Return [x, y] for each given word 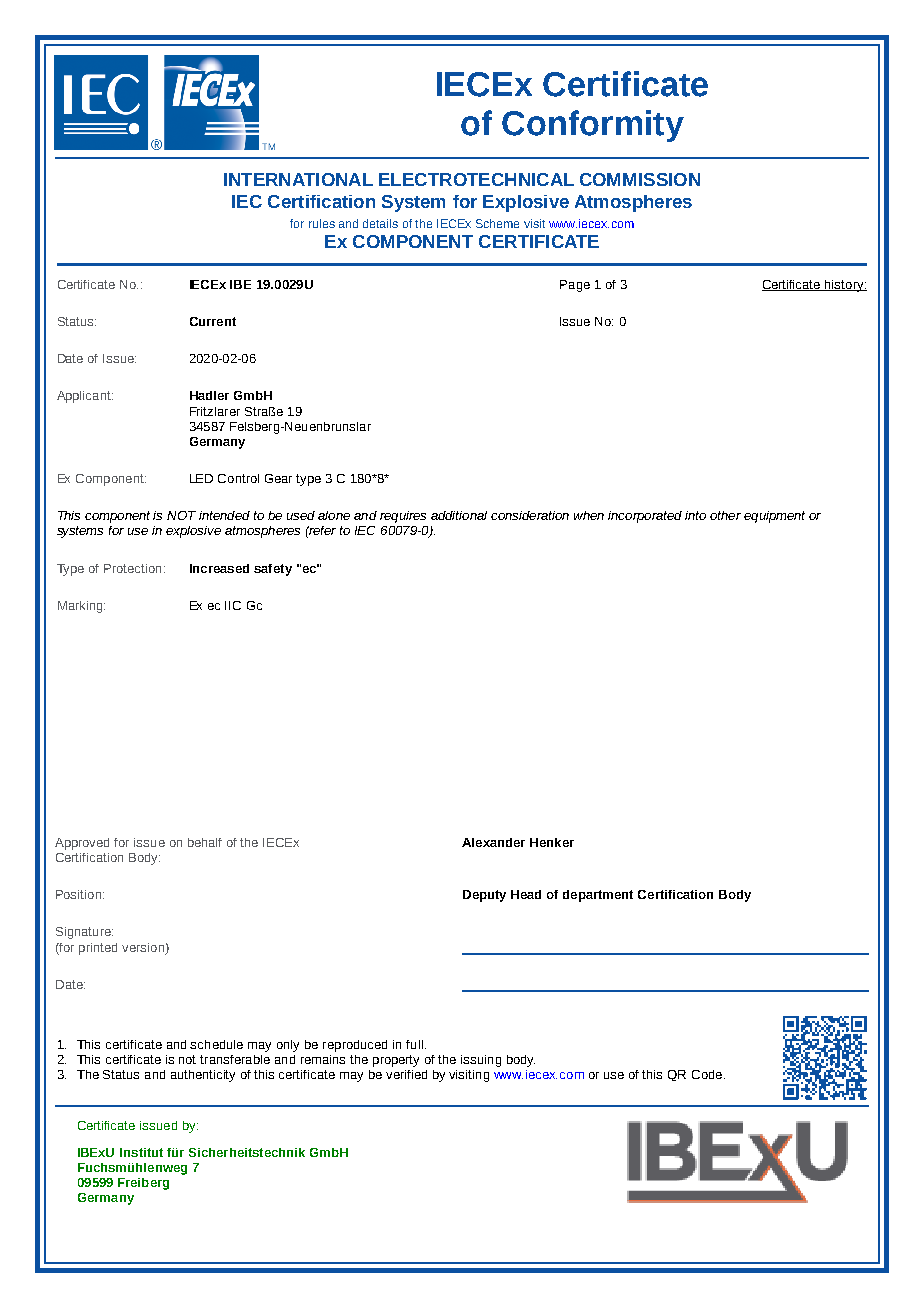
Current [213, 321]
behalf [205, 842]
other [725, 515]
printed [98, 949]
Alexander [493, 842]
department [598, 896]
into [695, 515]
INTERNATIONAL [298, 179]
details [380, 223]
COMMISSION [640, 179]
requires [403, 517]
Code [707, 1074]
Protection [132, 568]
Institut [141, 1152]
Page [575, 286]
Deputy [484, 896]
